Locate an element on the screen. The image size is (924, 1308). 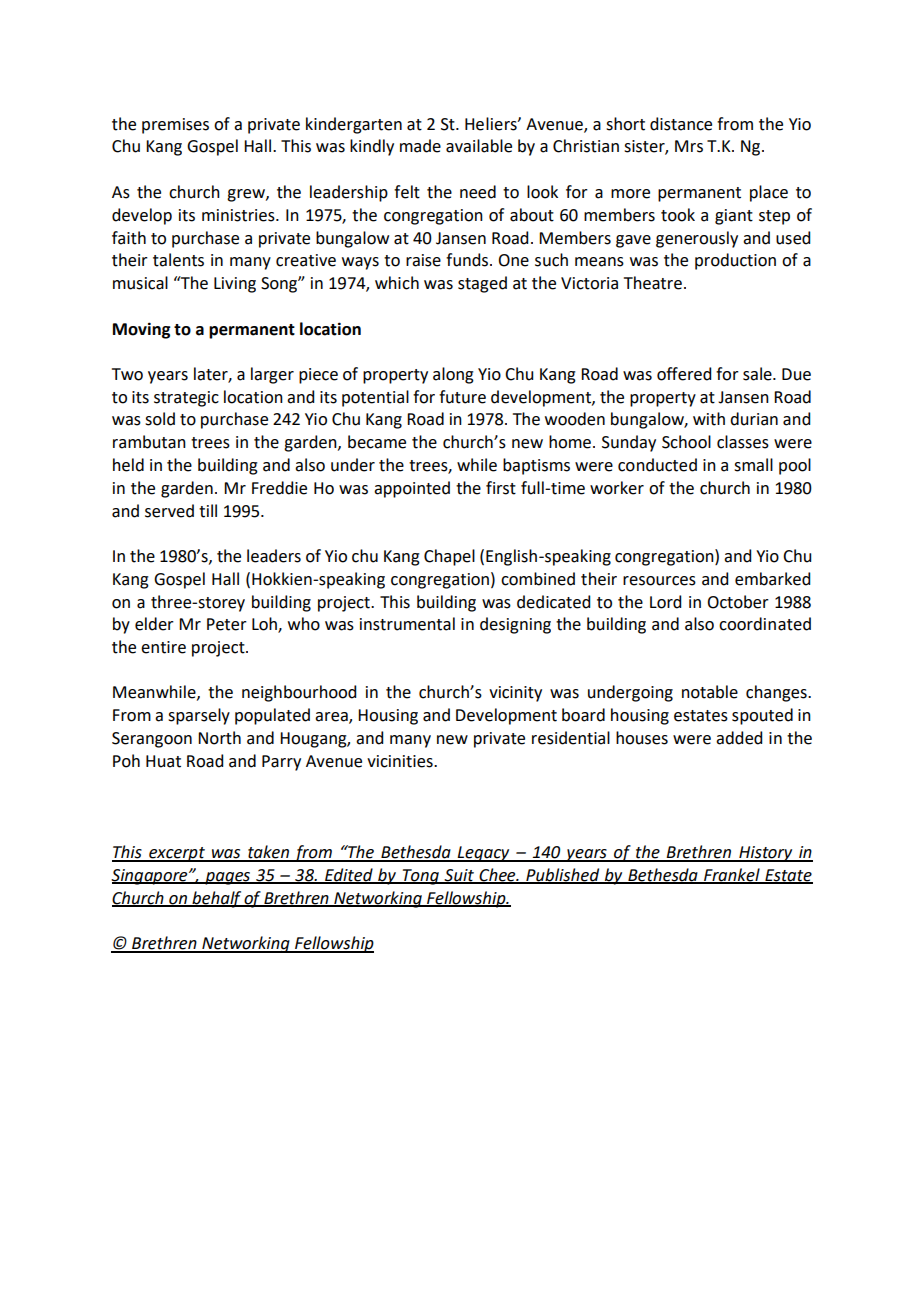
till is located at coordinates (208, 511).
